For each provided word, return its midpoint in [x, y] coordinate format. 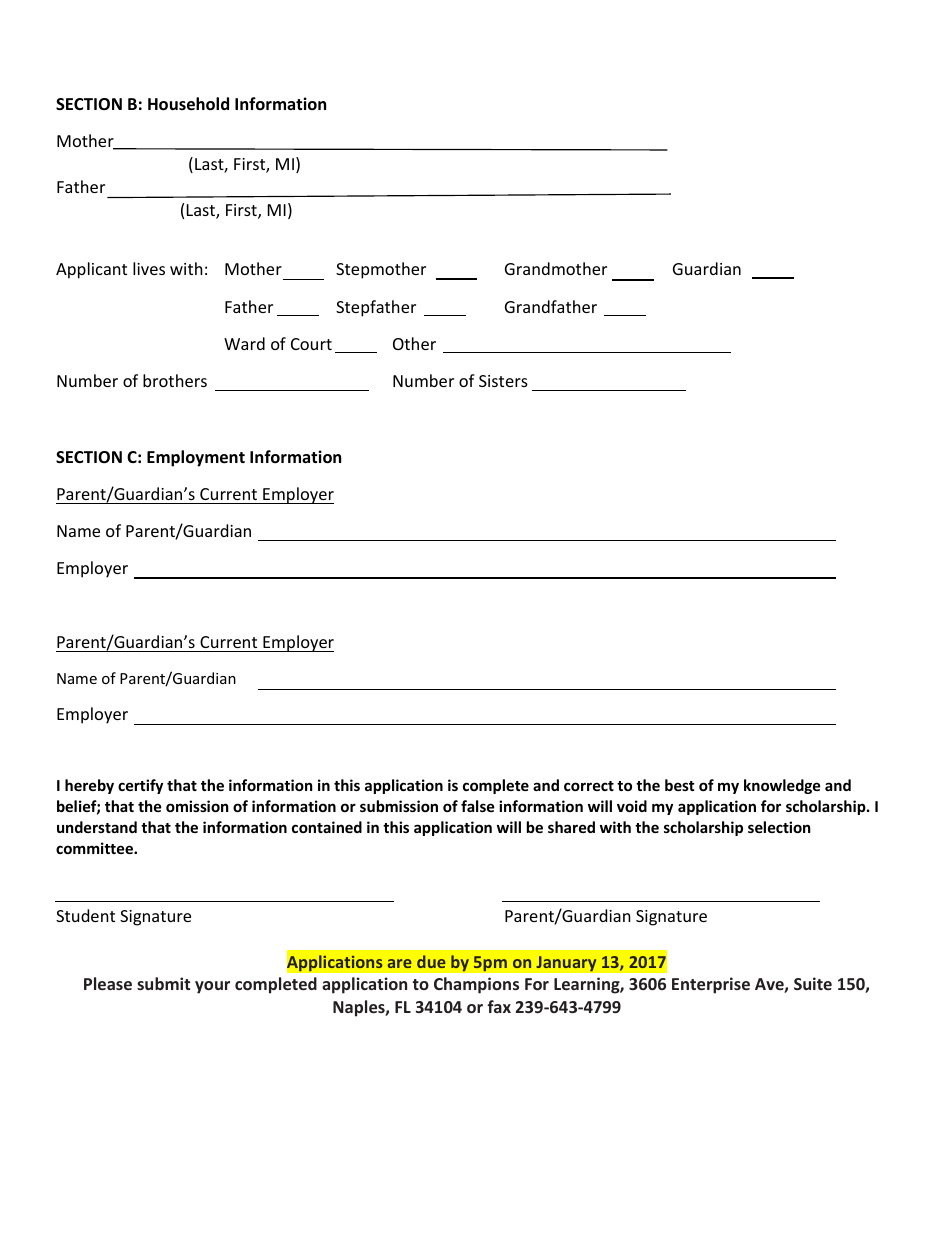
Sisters [503, 381]
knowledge [782, 786]
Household [188, 104]
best [680, 785]
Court [311, 344]
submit [163, 983]
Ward [244, 343]
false [478, 806]
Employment [196, 458]
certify [140, 786]
